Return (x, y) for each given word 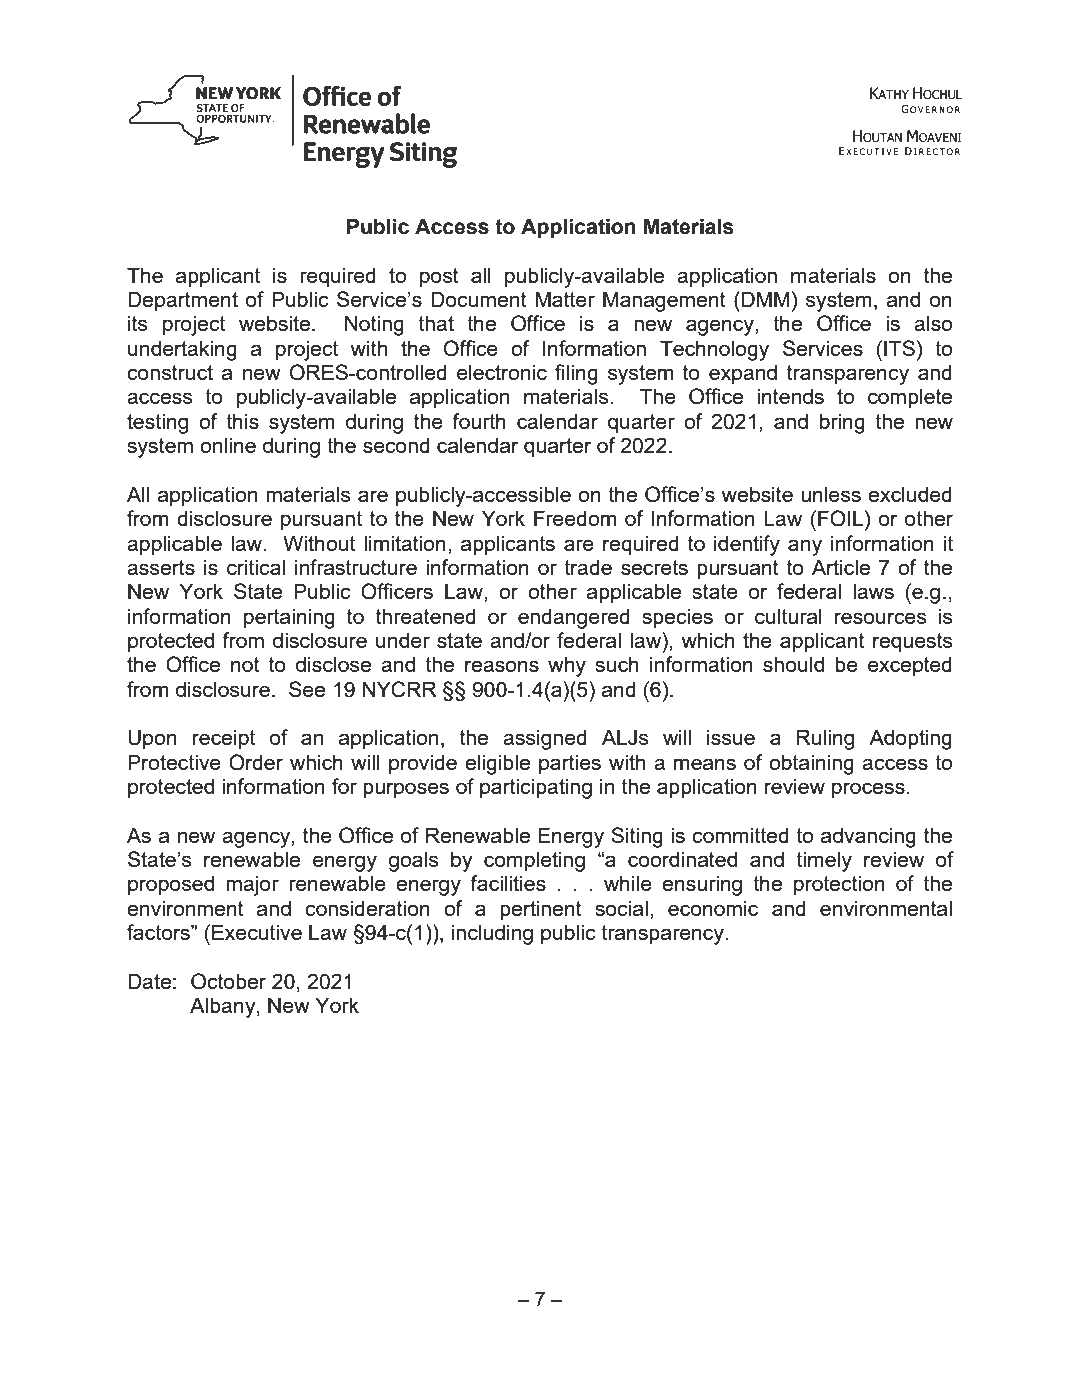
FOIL (842, 518)
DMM (765, 299)
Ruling (825, 739)
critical (256, 567)
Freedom (575, 518)
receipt (224, 739)
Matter (565, 299)
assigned (545, 739)
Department (183, 301)
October (228, 981)
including (492, 934)
